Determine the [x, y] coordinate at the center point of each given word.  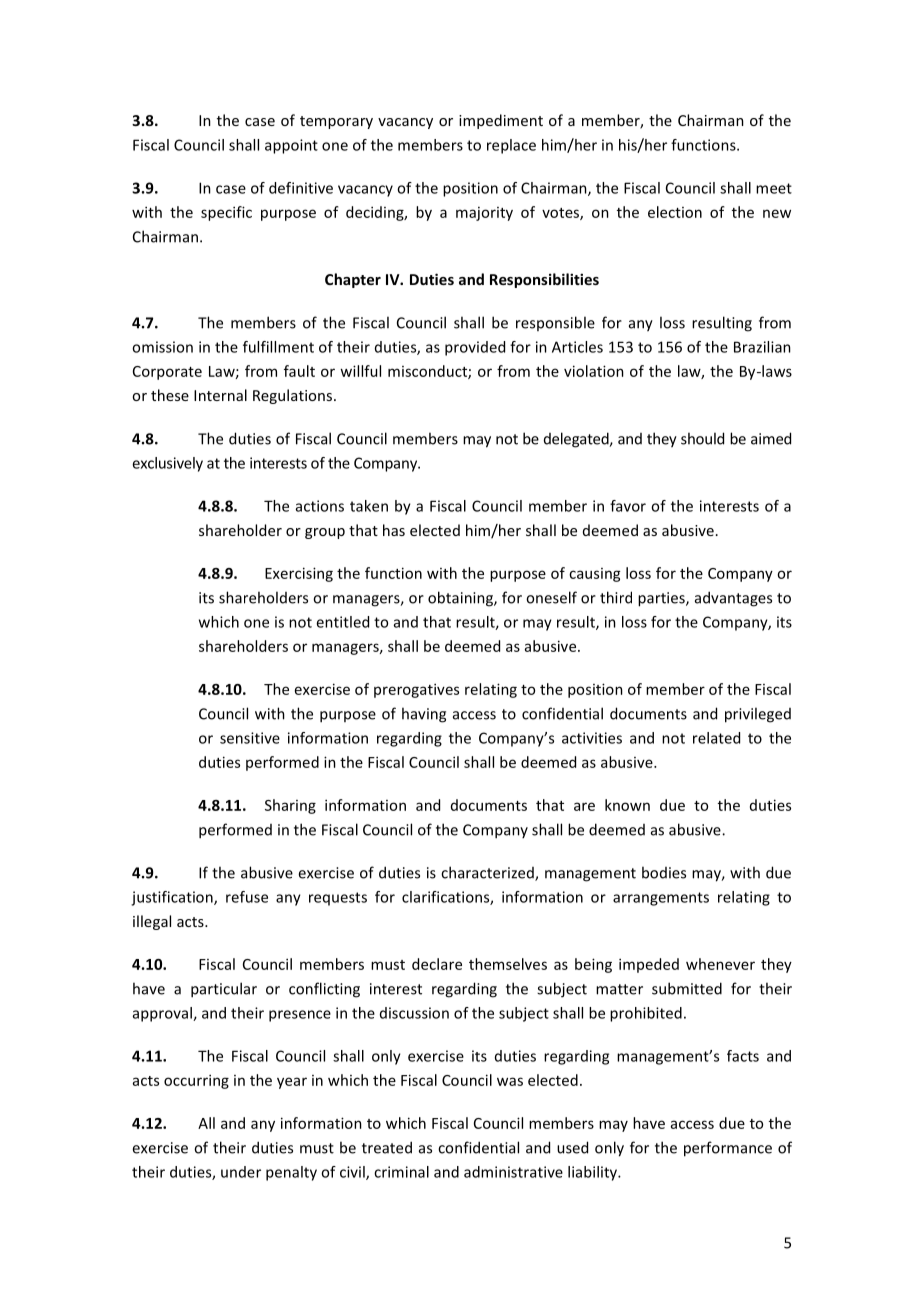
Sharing [290, 806]
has [394, 530]
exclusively [167, 464]
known [627, 805]
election [675, 212]
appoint [291, 146]
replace [511, 146]
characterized [488, 873]
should [702, 438]
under [241, 1172]
